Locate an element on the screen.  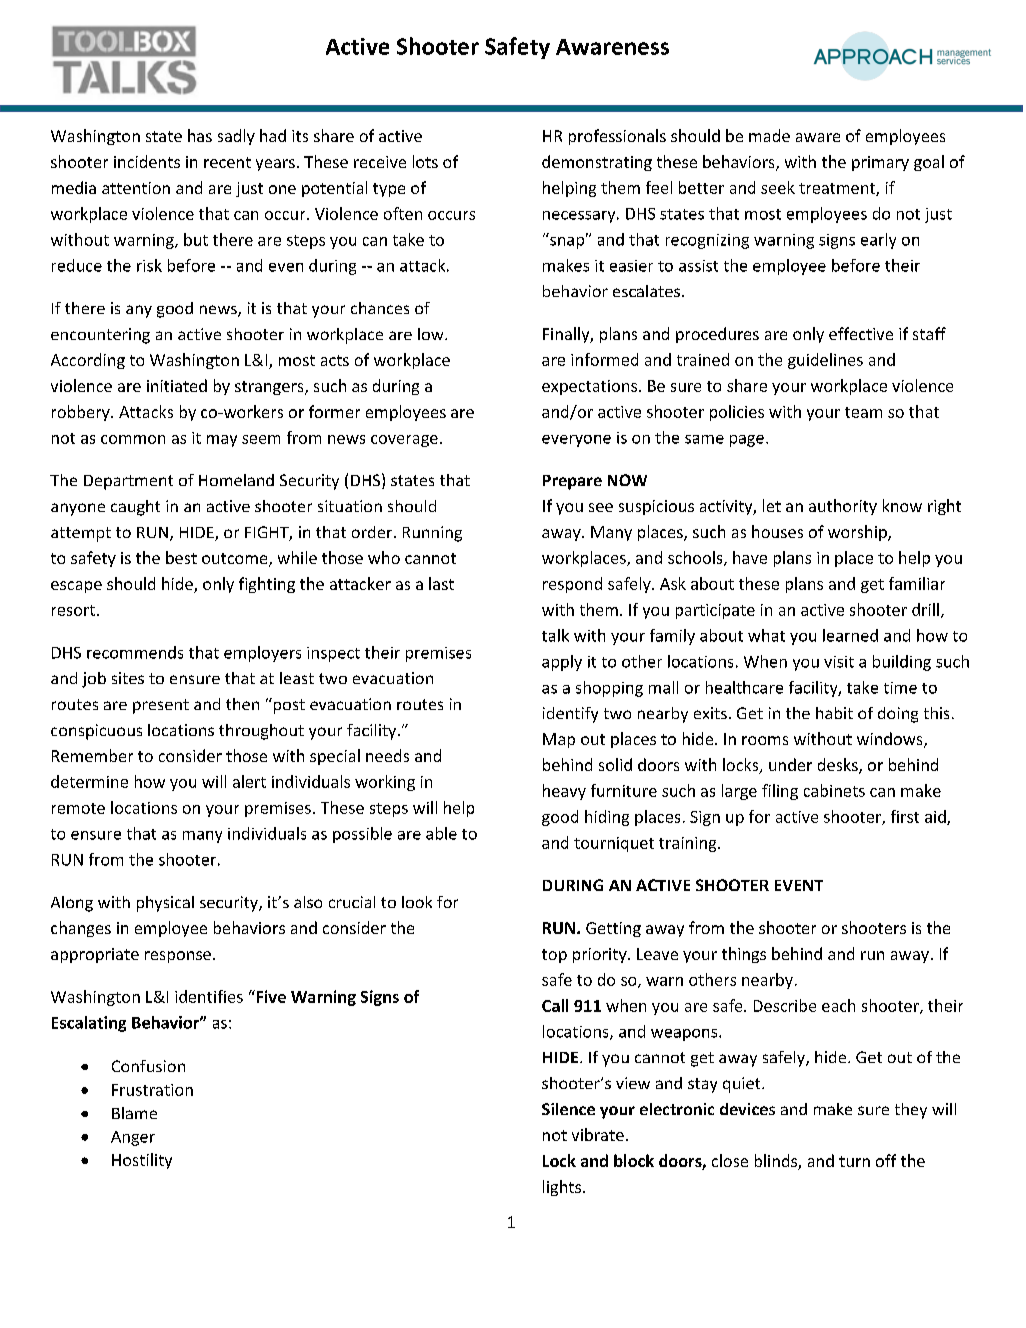
lots is located at coordinates (425, 161).
